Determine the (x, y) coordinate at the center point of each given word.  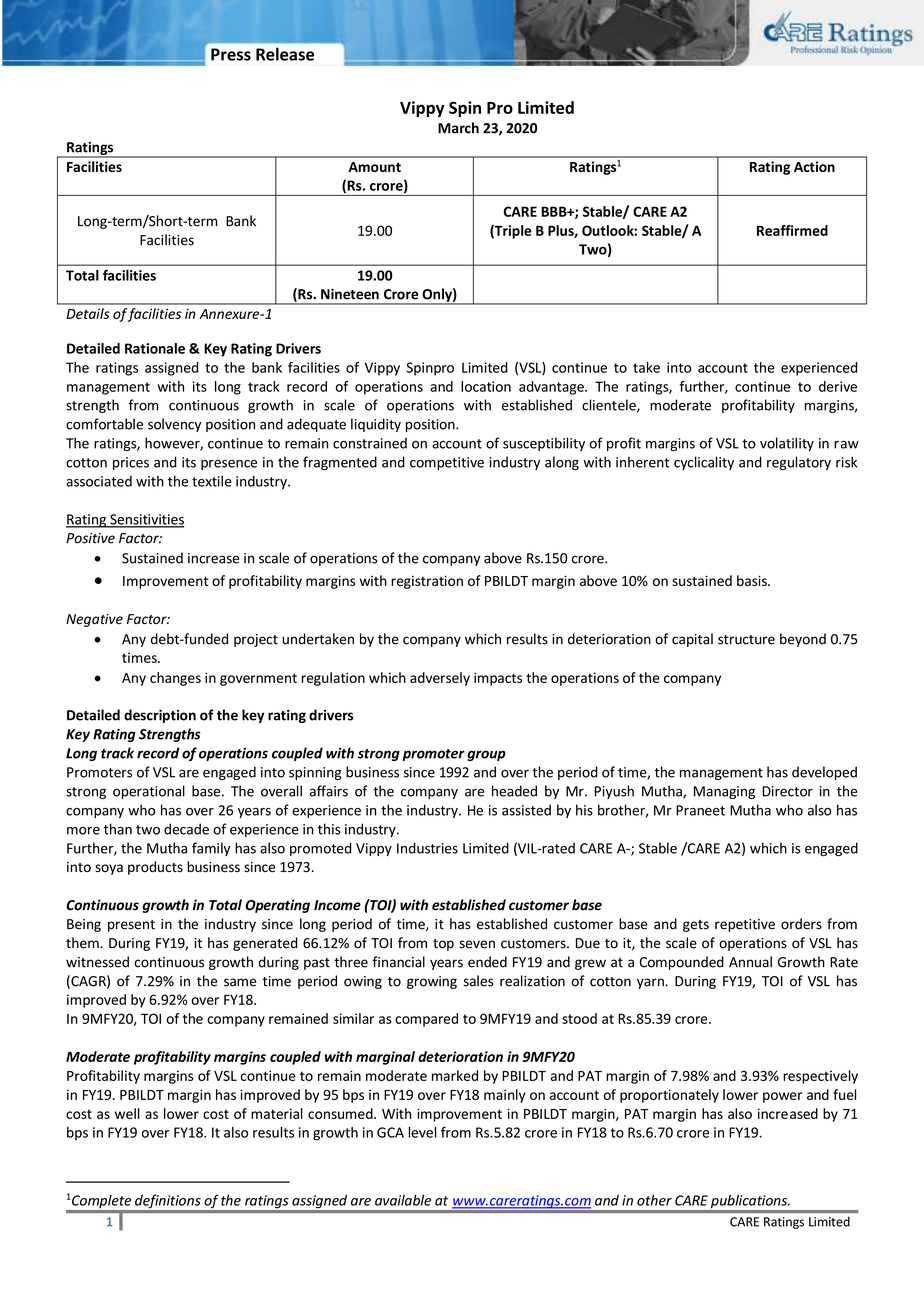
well (127, 1113)
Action (814, 166)
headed (514, 791)
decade (186, 829)
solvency (174, 425)
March (458, 128)
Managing (724, 792)
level (422, 1132)
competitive (447, 463)
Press (231, 54)
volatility (787, 444)
